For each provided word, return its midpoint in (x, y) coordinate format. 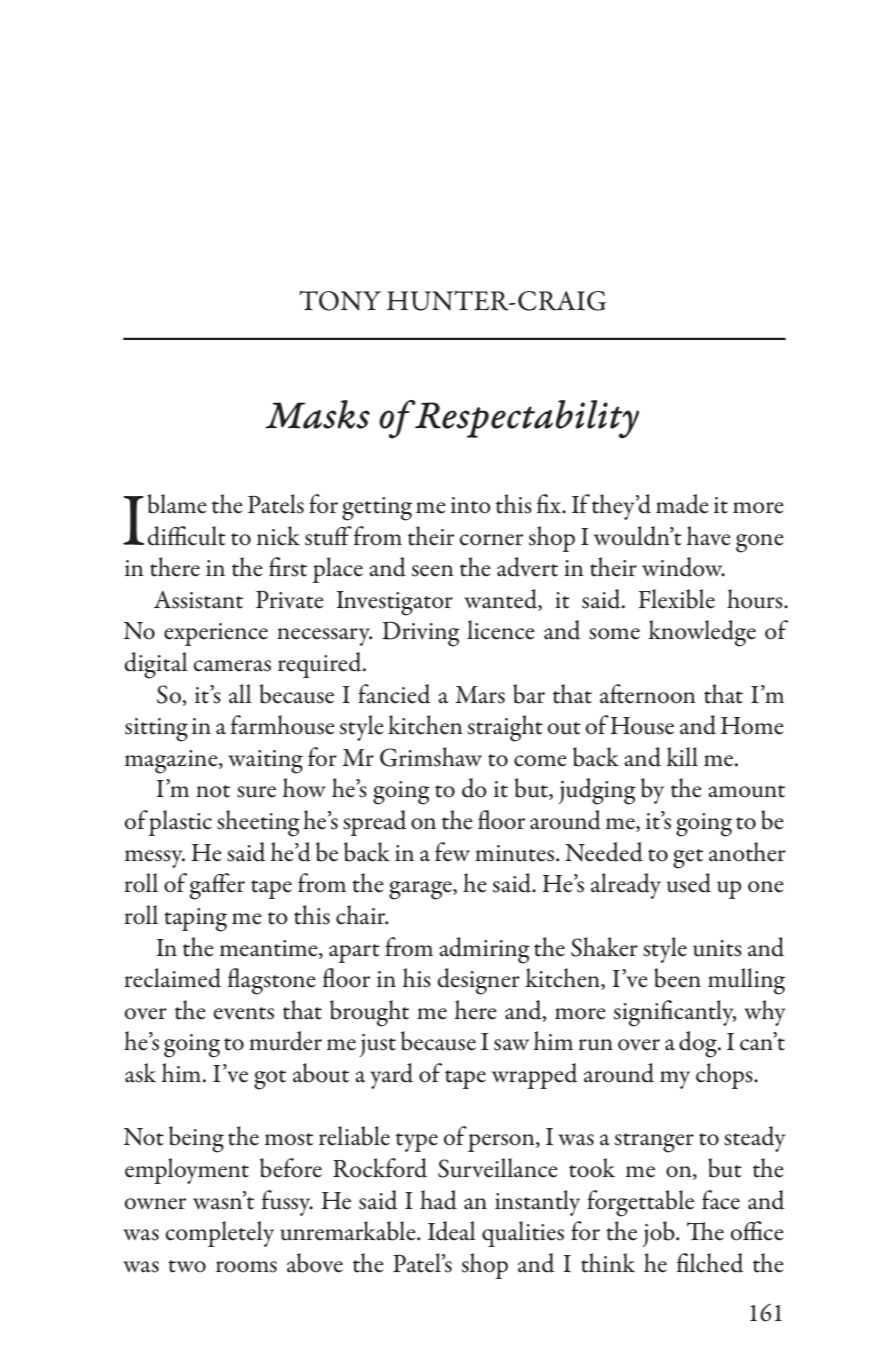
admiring (484, 950)
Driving (421, 634)
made (682, 504)
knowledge (702, 633)
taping (195, 920)
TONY (340, 300)
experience (216, 634)
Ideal (452, 1231)
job (659, 1234)
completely (219, 1234)
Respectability (526, 419)
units (717, 948)
